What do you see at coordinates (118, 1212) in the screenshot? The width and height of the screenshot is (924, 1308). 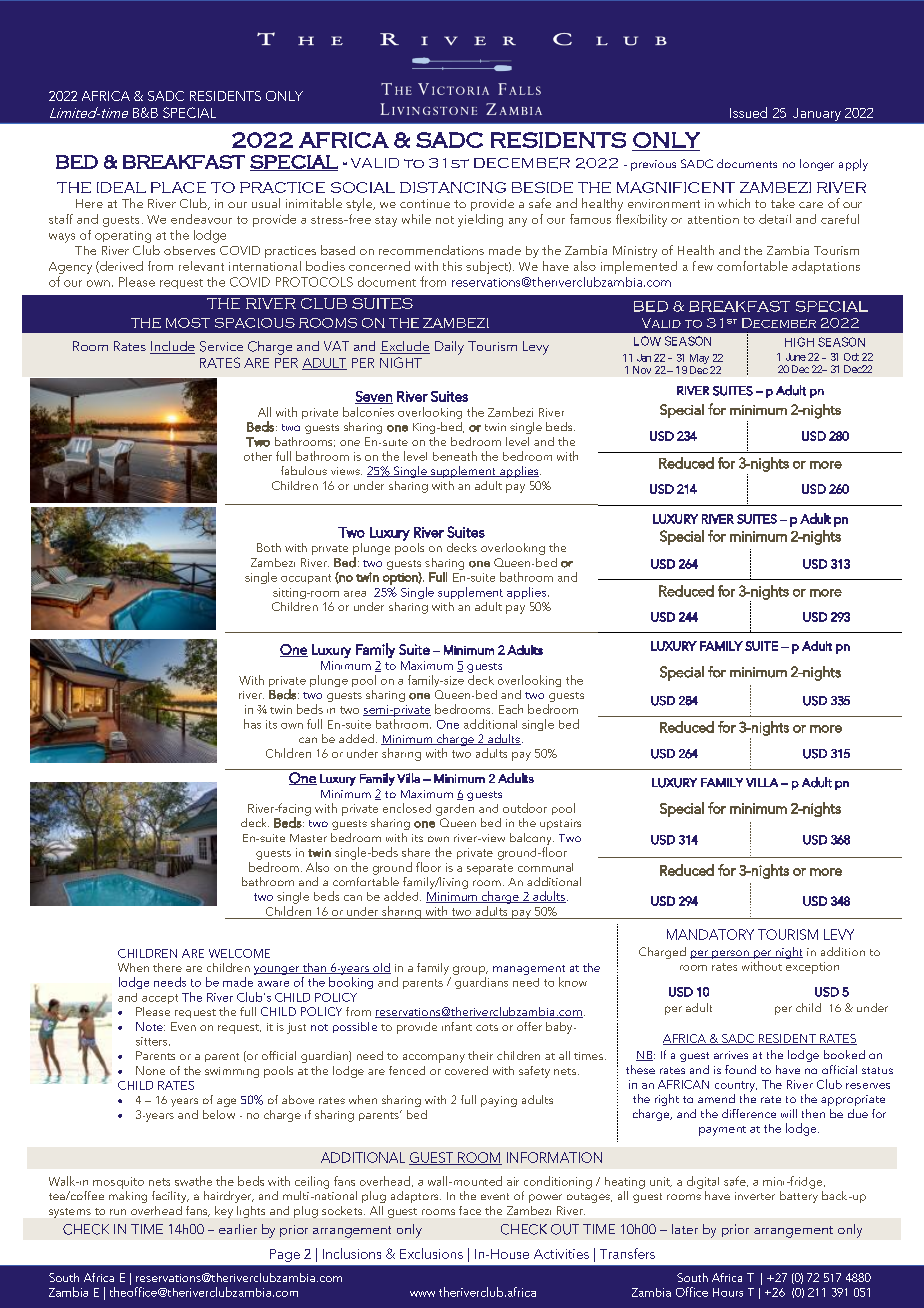 I see `run` at bounding box center [118, 1212].
